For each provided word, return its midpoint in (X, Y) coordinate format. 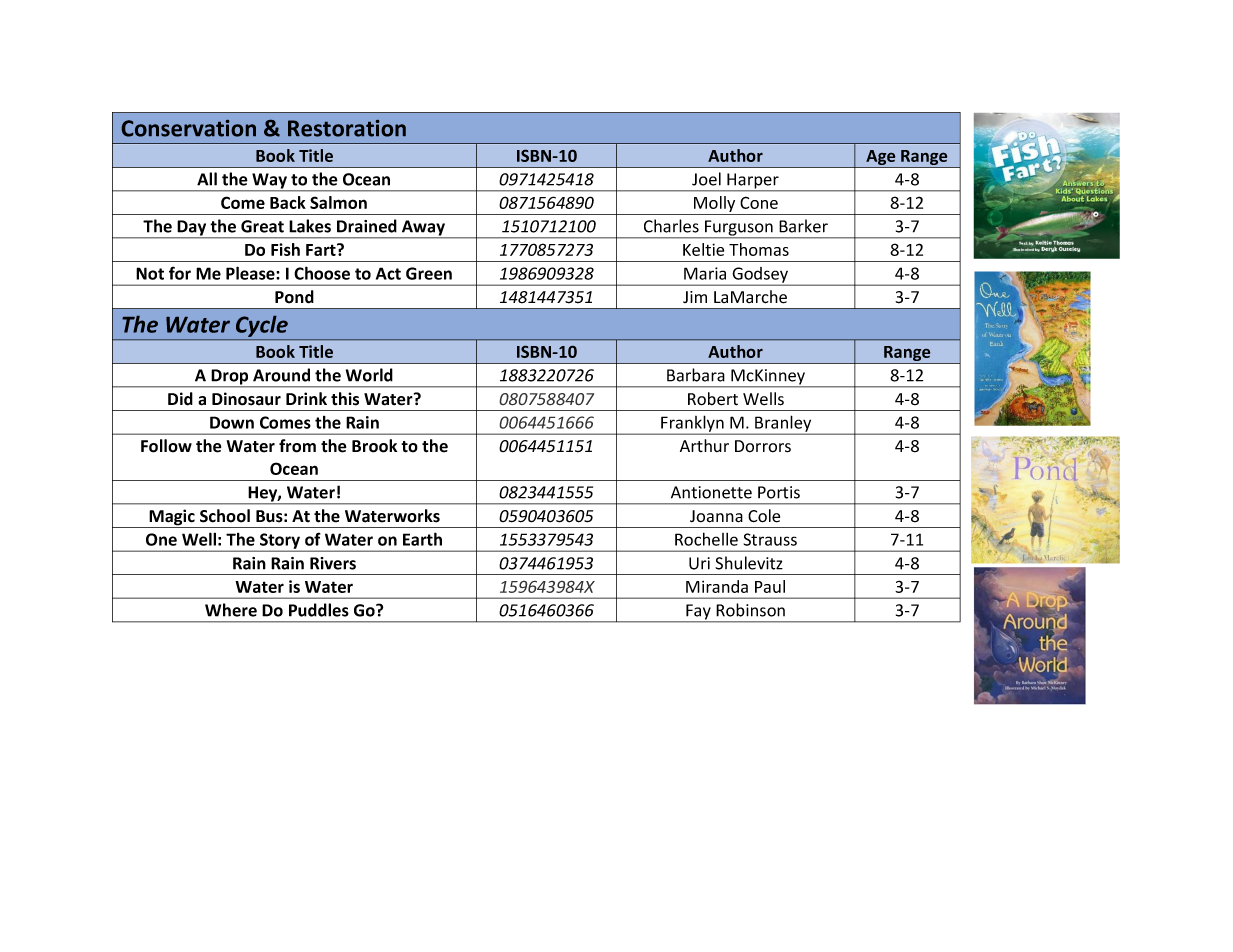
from (297, 446)
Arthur (704, 445)
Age (881, 159)
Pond (294, 297)
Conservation (189, 128)
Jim (695, 297)
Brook (374, 446)
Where (231, 610)
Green (429, 273)
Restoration (347, 128)
